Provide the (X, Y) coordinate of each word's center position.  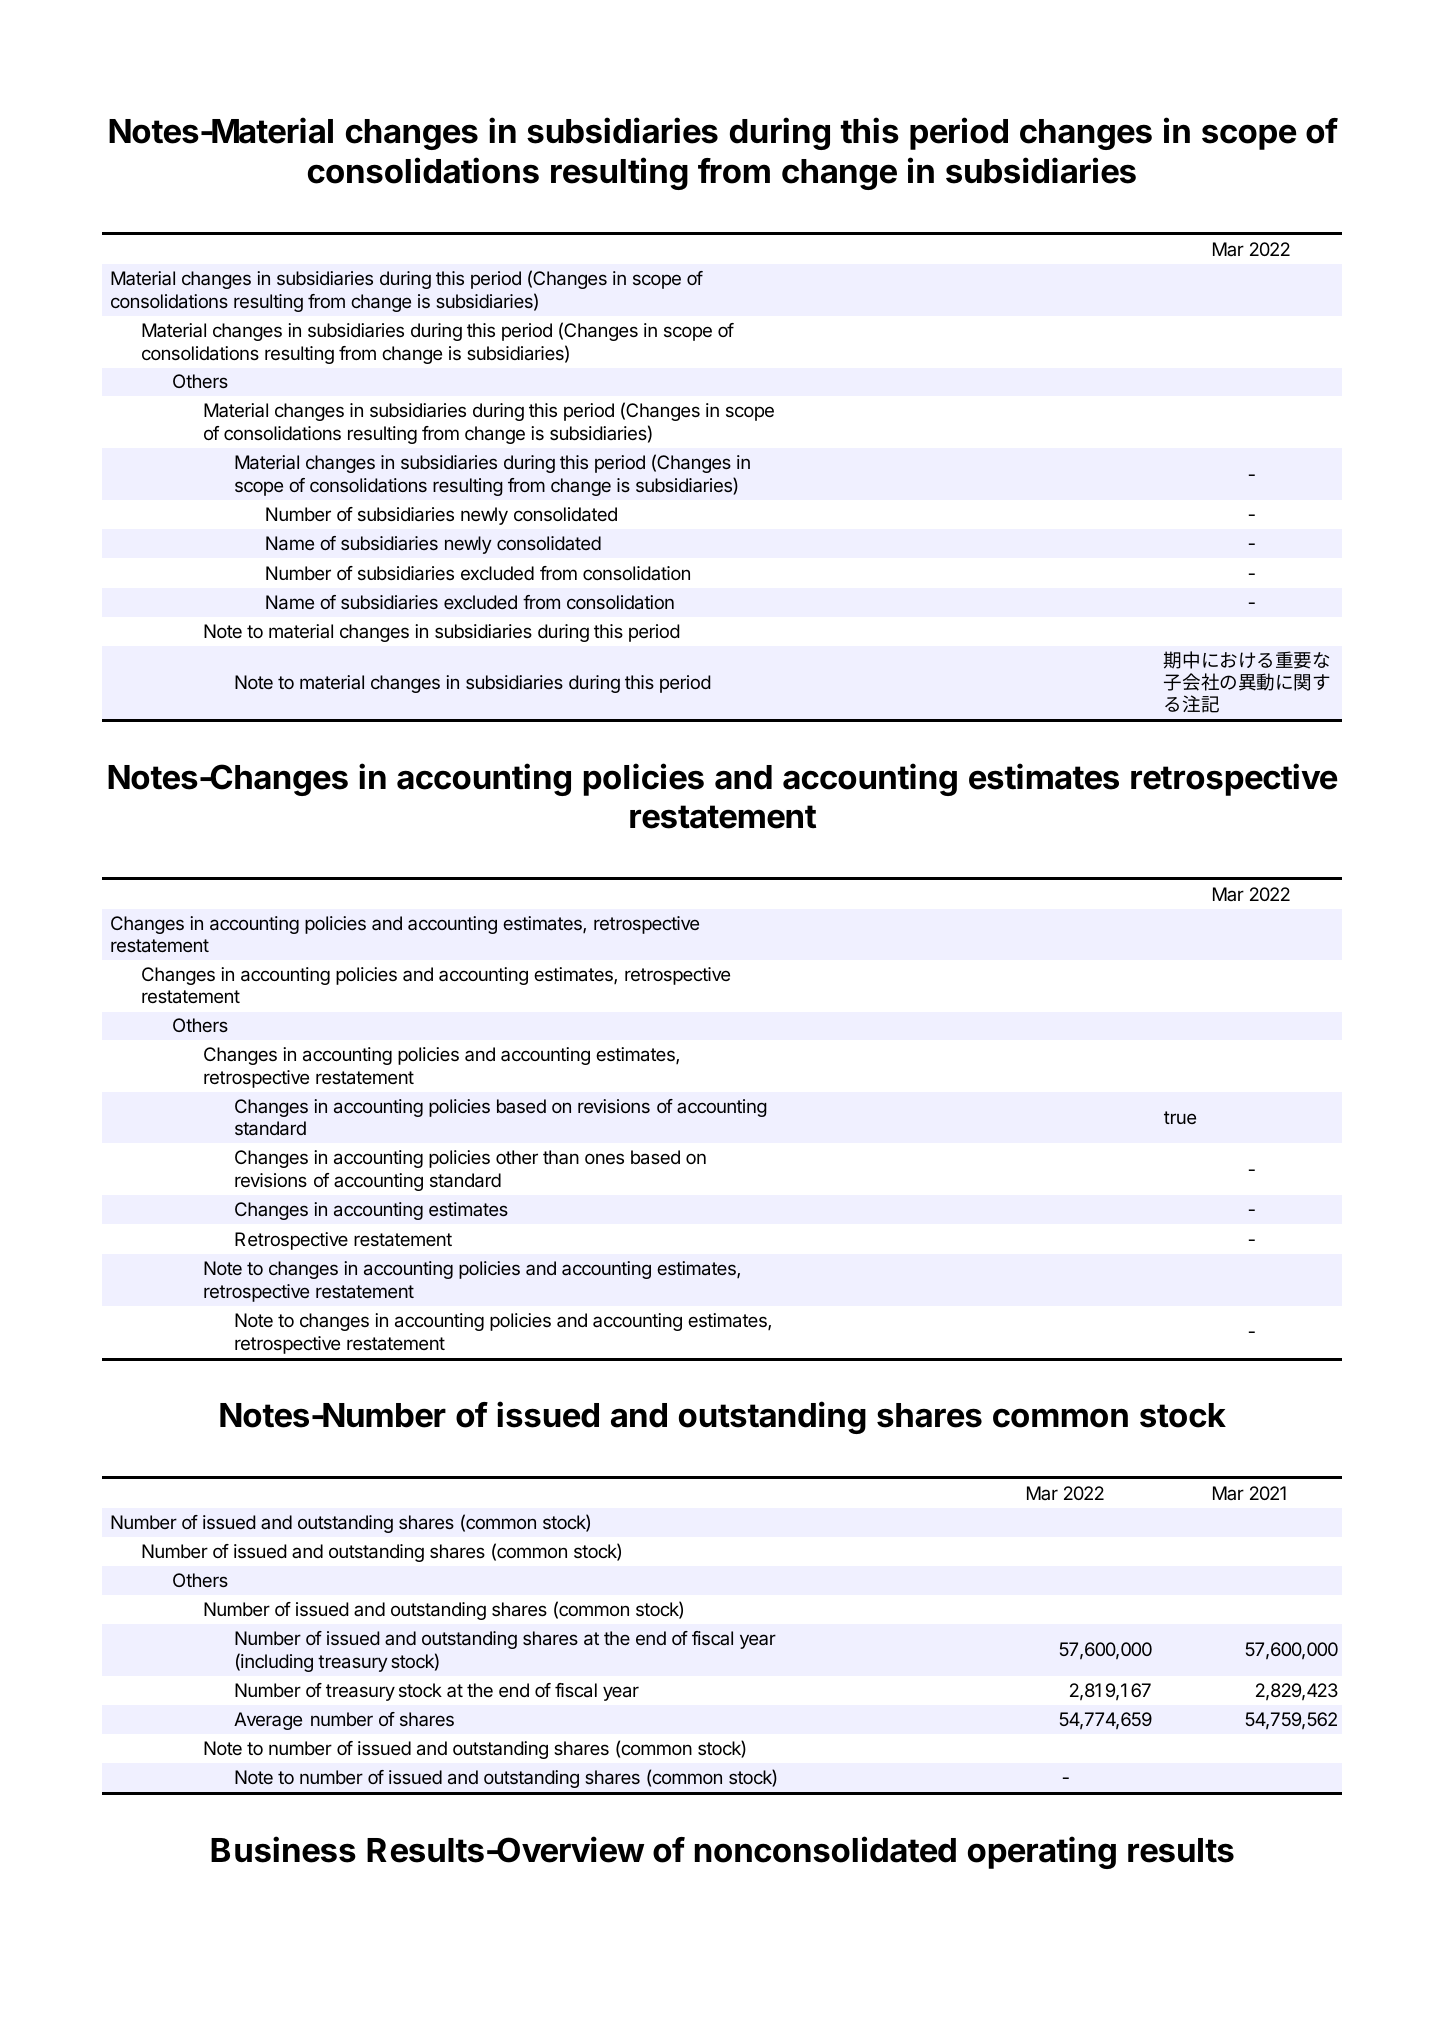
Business (283, 1849)
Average (268, 1721)
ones (604, 1158)
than (561, 1157)
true (1180, 1117)
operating (1042, 1852)
